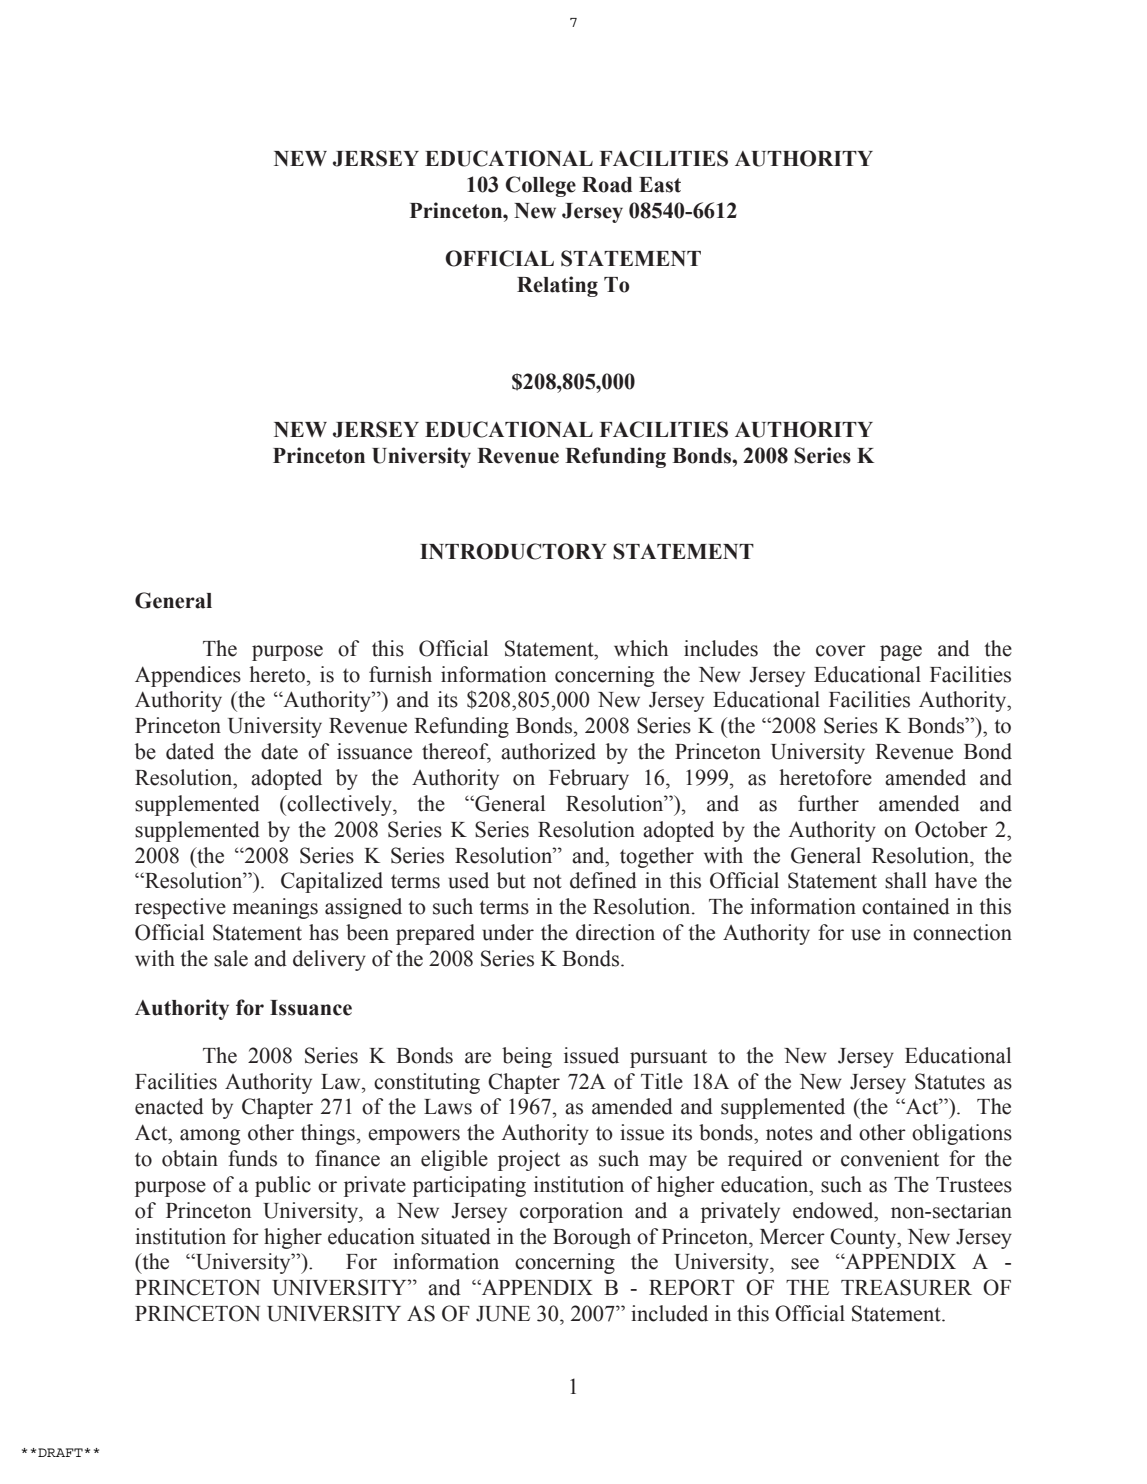  What do you see at coordinates (828, 803) in the document?
I see `further` at bounding box center [828, 803].
